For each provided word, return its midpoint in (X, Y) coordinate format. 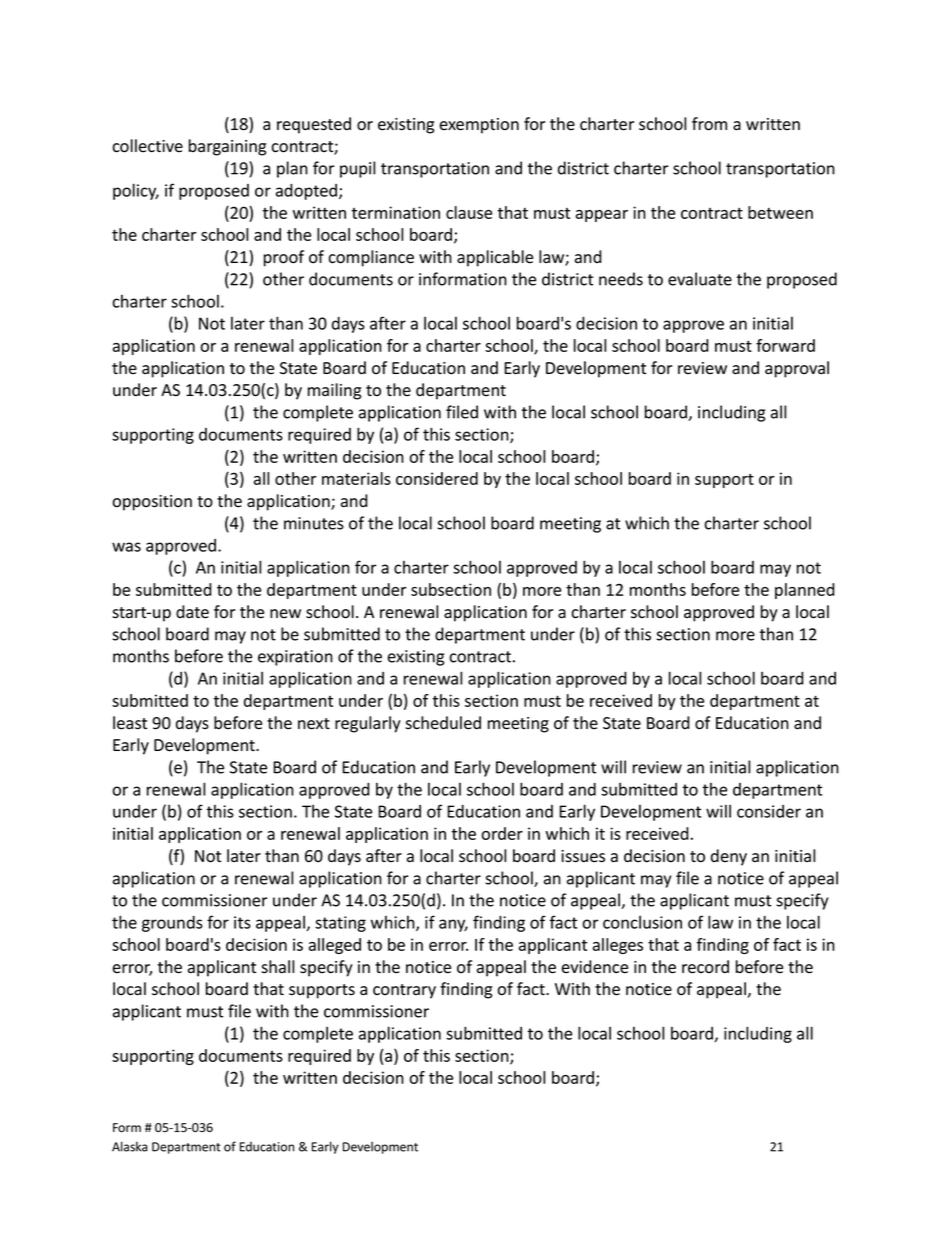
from (709, 124)
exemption (479, 126)
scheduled (443, 723)
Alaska (130, 1146)
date (192, 612)
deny (729, 857)
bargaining (227, 147)
